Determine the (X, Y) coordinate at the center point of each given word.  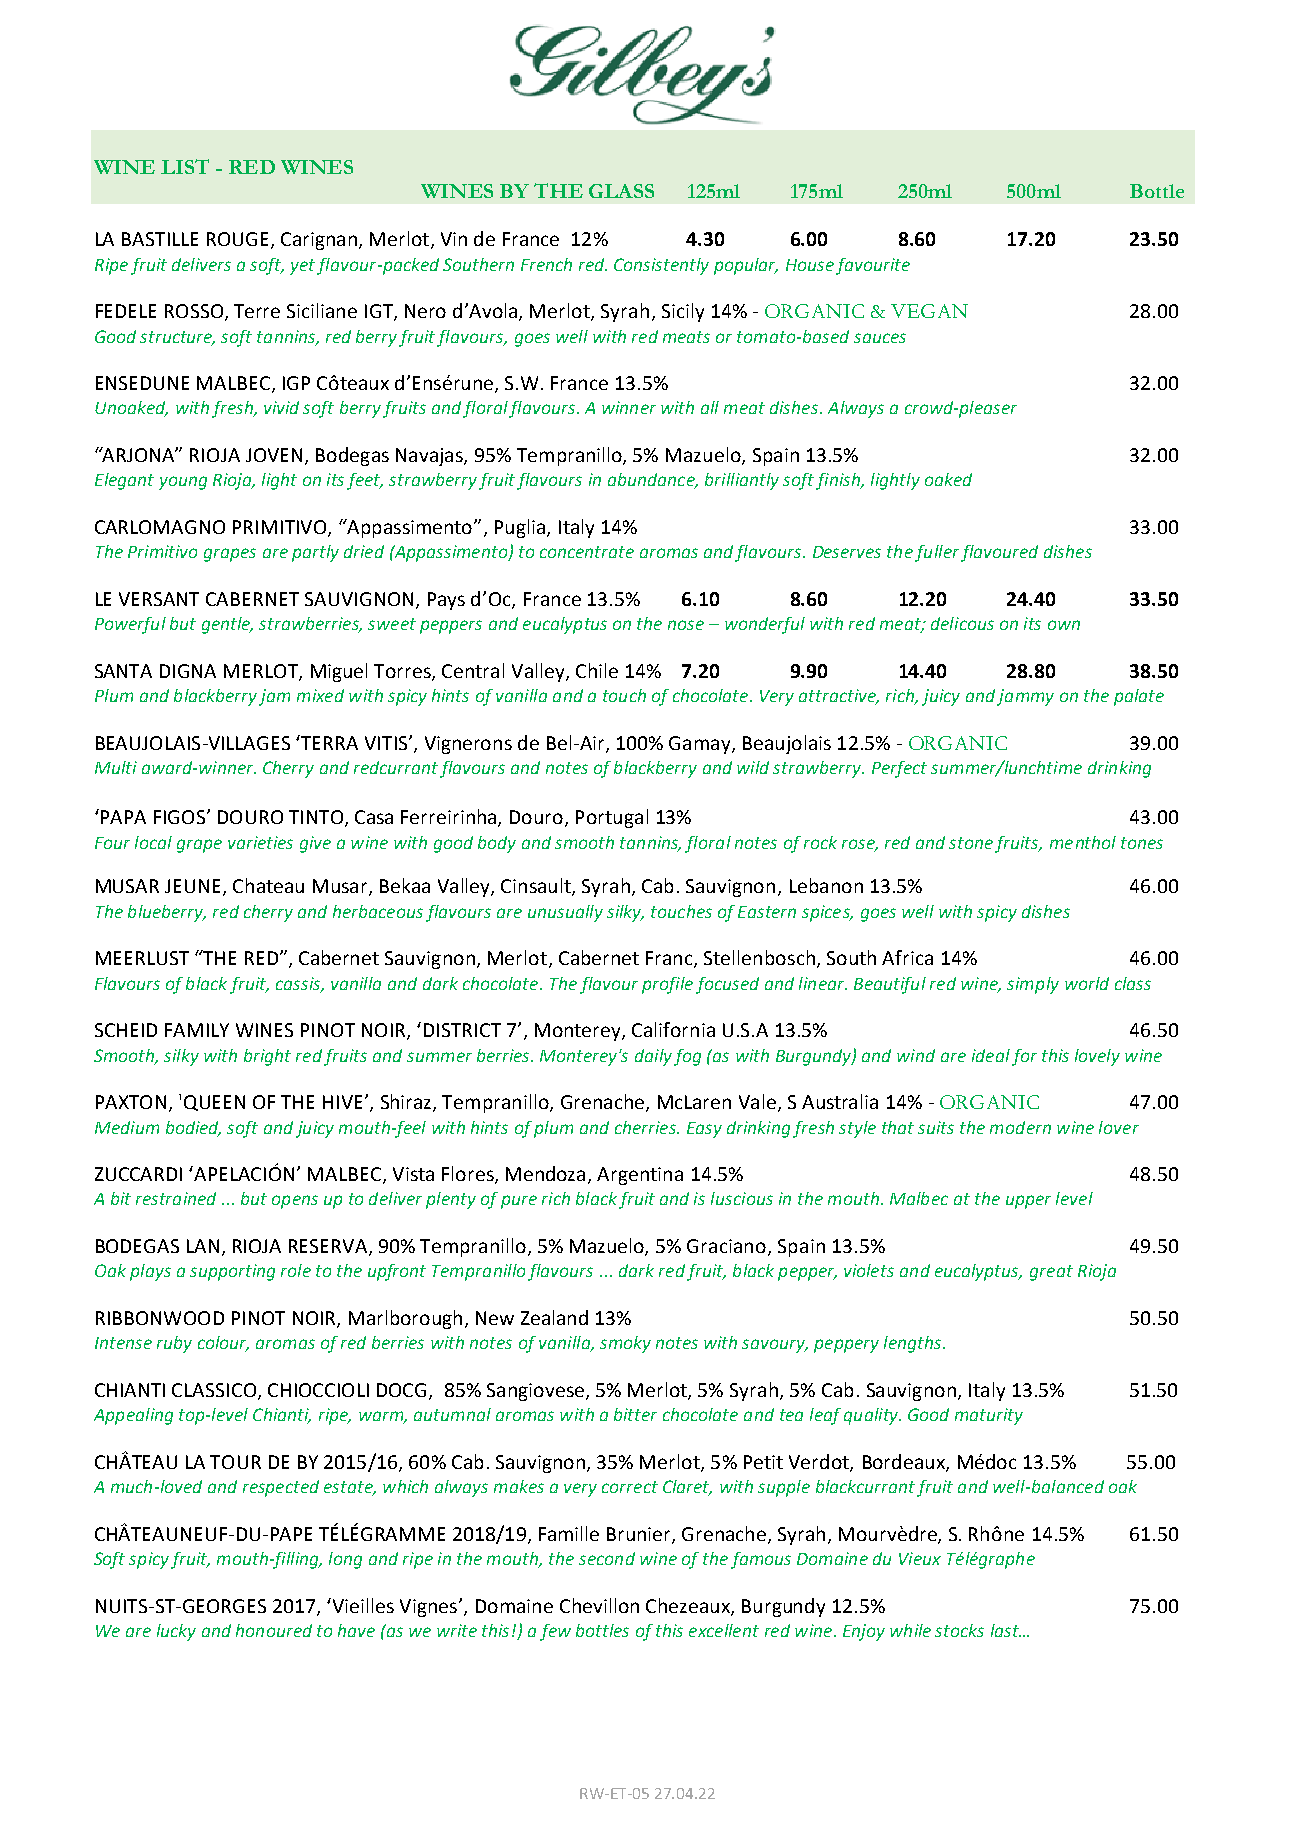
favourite (873, 266)
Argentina (640, 1176)
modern (1020, 1127)
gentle (227, 625)
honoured (274, 1630)
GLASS (621, 191)
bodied (193, 1128)
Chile (597, 670)
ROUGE (237, 239)
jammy (1025, 697)
